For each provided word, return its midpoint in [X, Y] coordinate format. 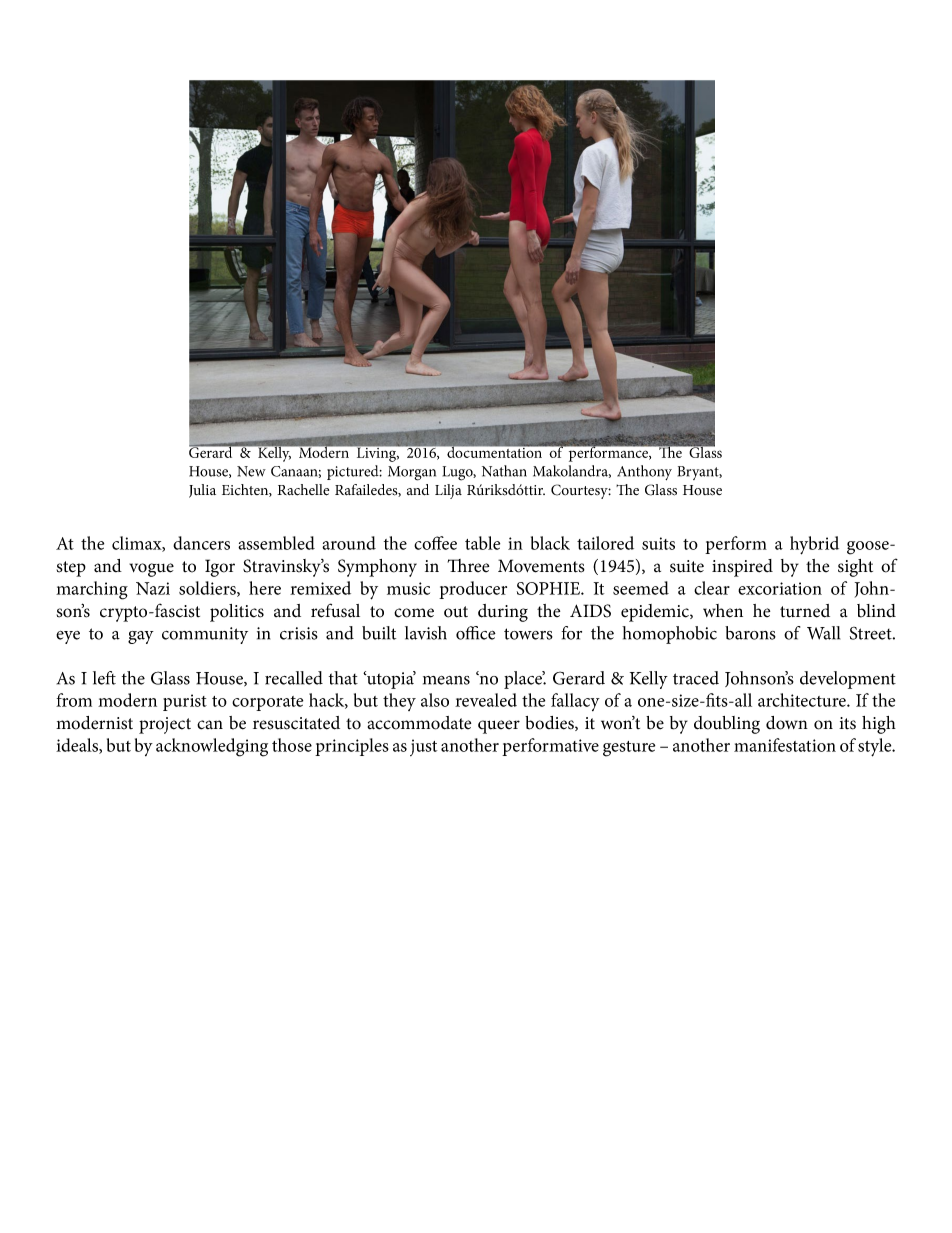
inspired [742, 568]
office [476, 633]
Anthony [644, 472]
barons [750, 633]
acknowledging [212, 747]
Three [468, 565]
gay [141, 637]
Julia [202, 491]
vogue [151, 570]
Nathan [504, 471]
